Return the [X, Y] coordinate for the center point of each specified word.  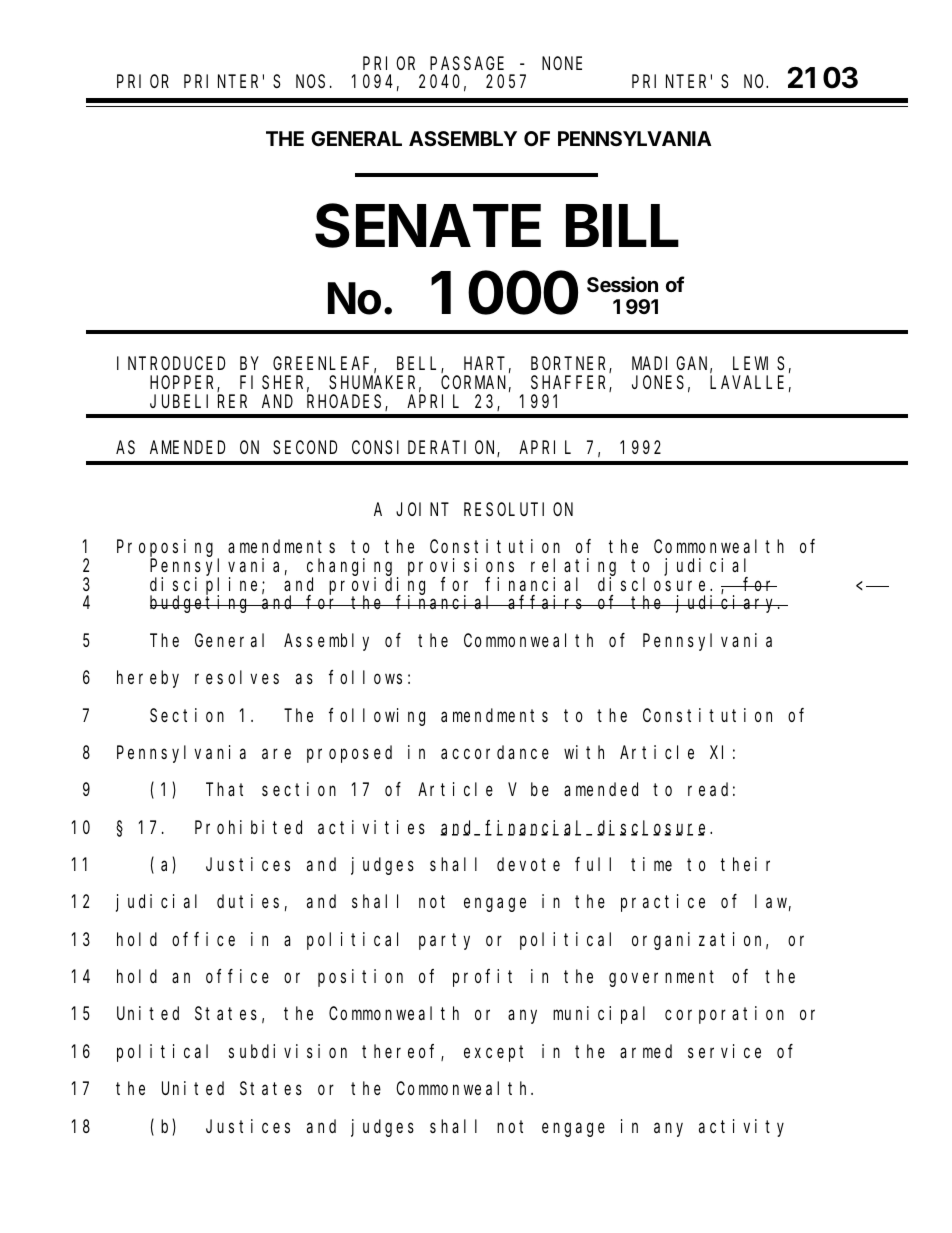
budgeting [201, 604]
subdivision [288, 1051]
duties [248, 901]
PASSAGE [467, 63]
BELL [419, 365]
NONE [562, 63]
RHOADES [346, 403]
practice [663, 903]
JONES [658, 382]
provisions [461, 568]
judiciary [727, 604]
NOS [310, 81]
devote [528, 864]
